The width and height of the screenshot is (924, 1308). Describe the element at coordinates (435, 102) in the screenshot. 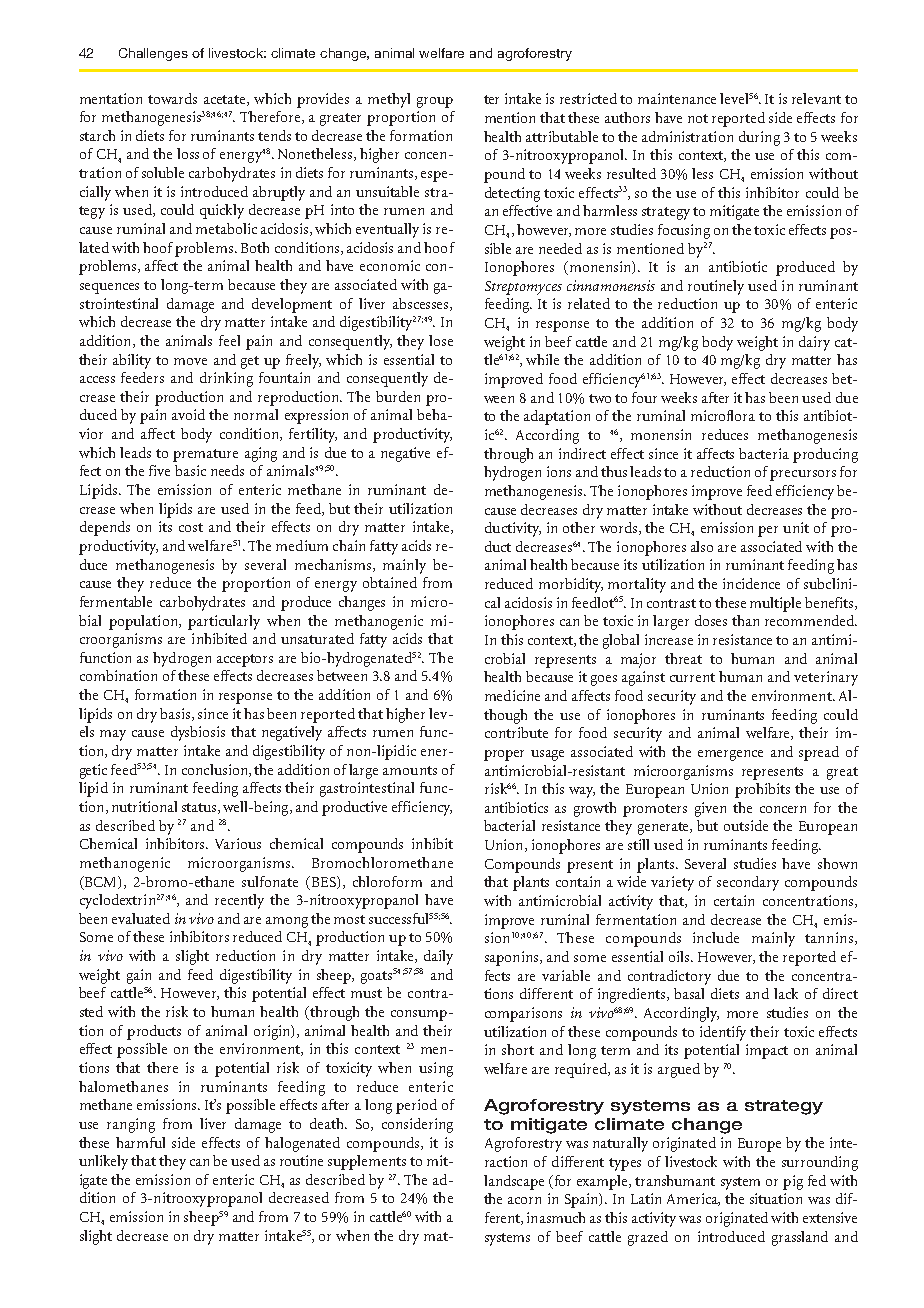

I see `group` at that location.
